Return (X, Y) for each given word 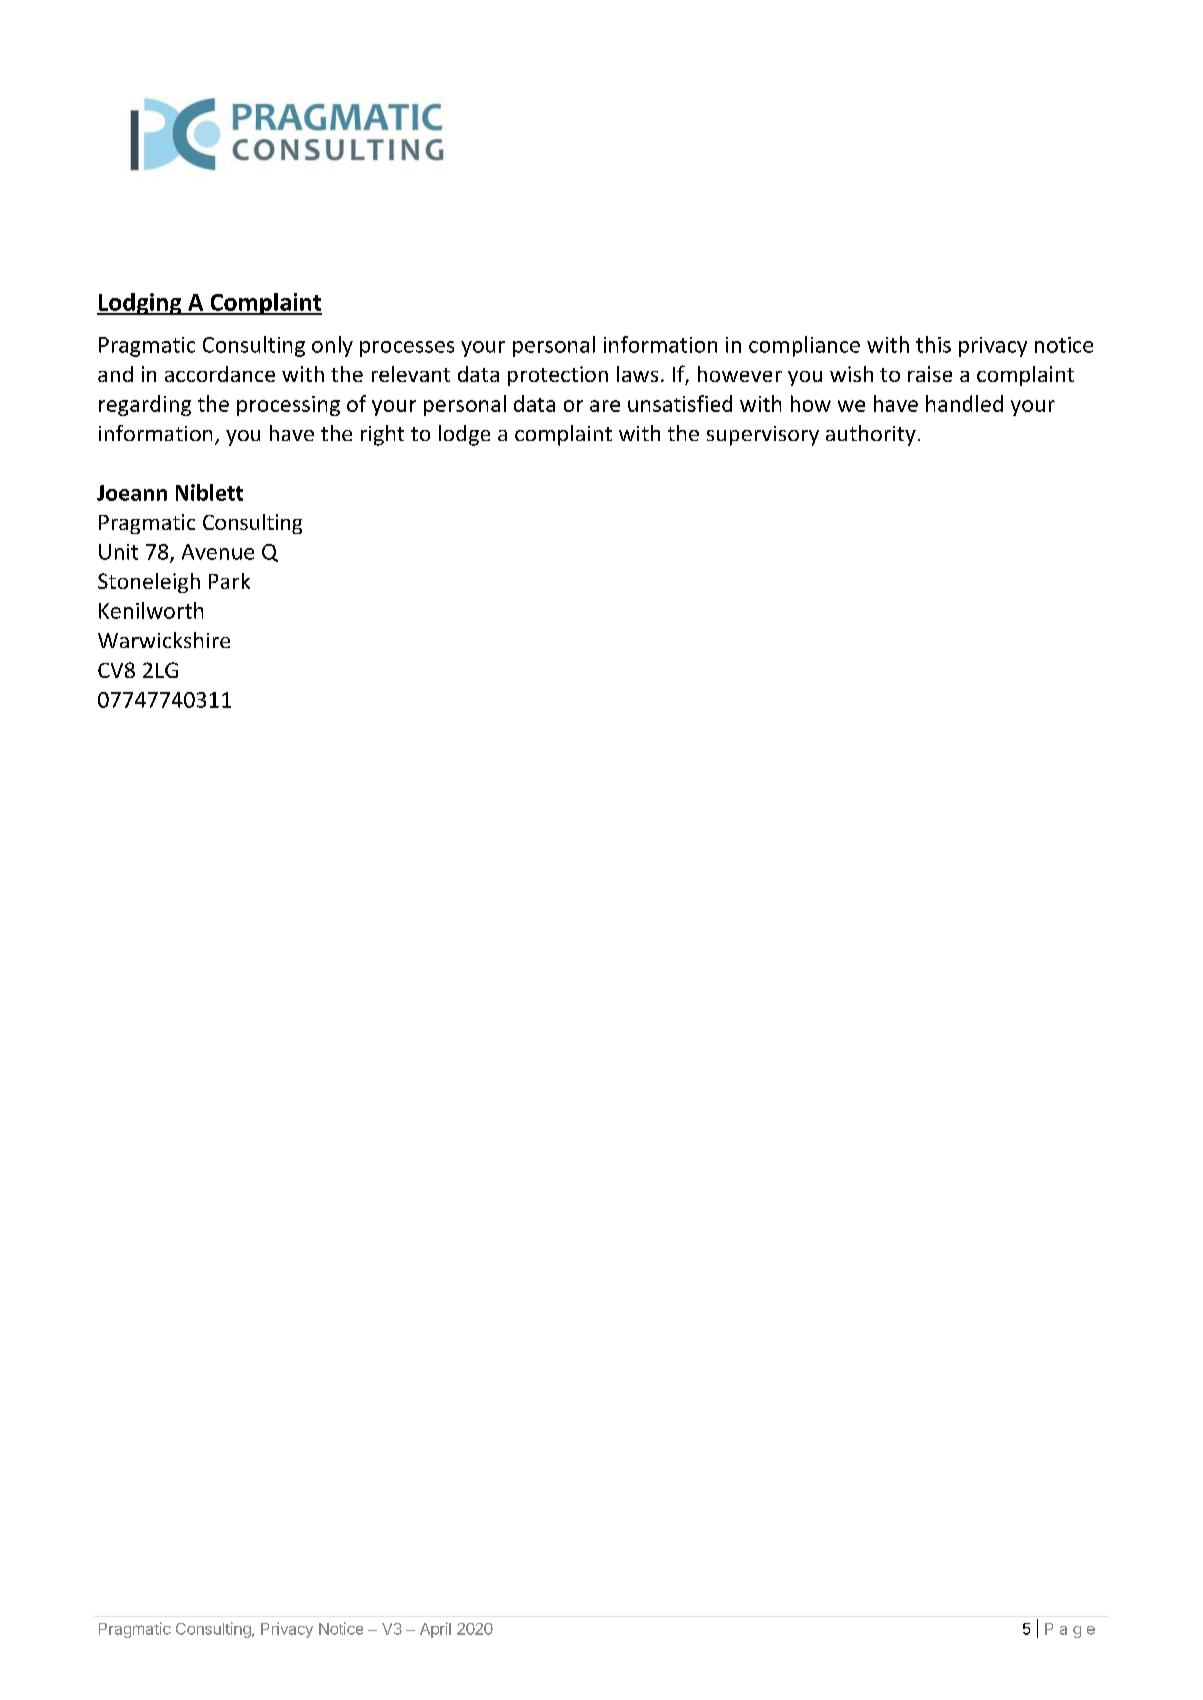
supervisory (763, 436)
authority (871, 435)
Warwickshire (164, 640)
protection (558, 376)
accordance (220, 374)
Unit (118, 552)
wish (851, 374)
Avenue (218, 552)
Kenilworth (151, 610)
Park (229, 581)
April (435, 1630)
